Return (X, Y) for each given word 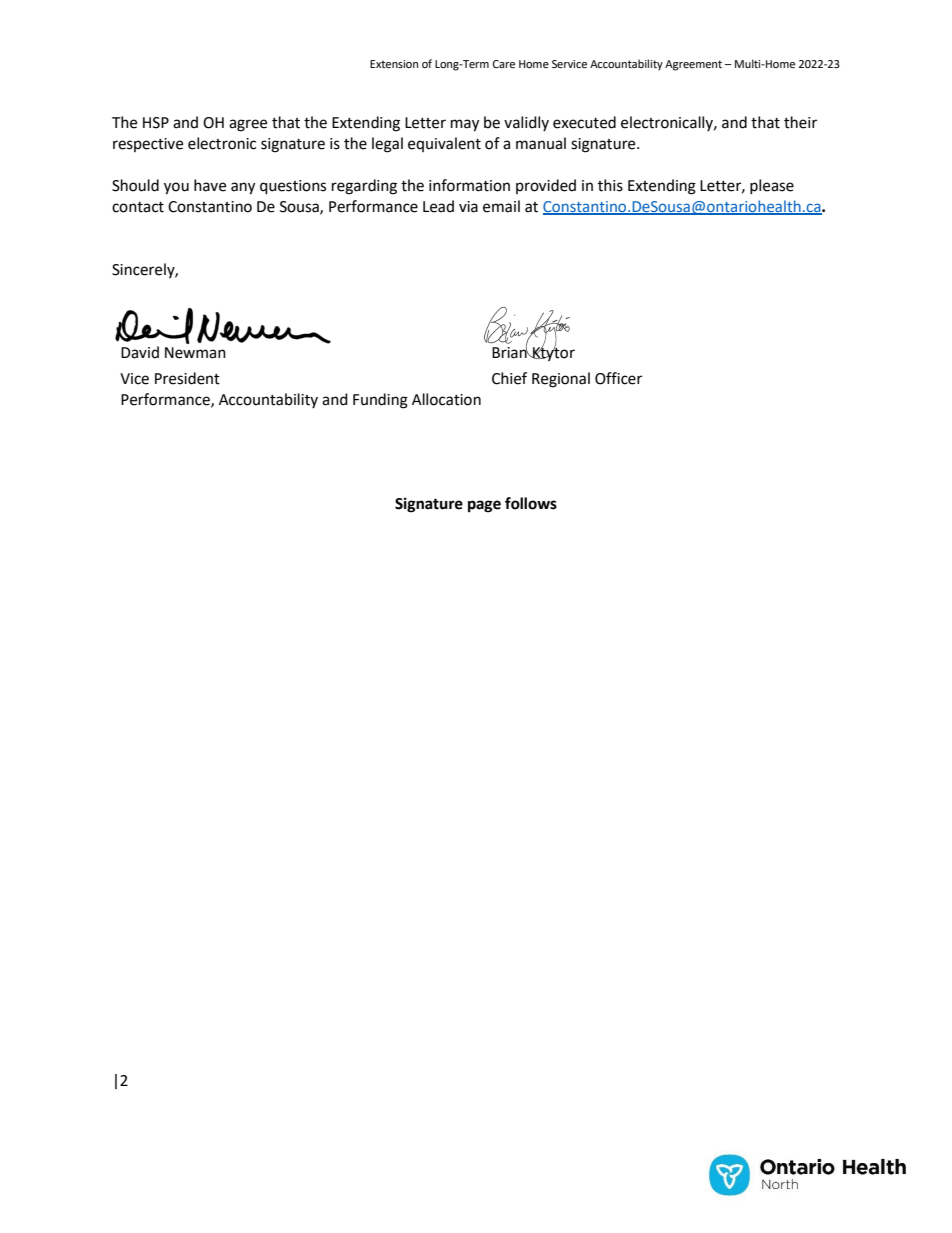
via (468, 207)
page (484, 506)
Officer (618, 378)
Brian (510, 352)
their (800, 122)
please (772, 186)
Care (504, 64)
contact (138, 207)
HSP (156, 123)
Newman (195, 353)
